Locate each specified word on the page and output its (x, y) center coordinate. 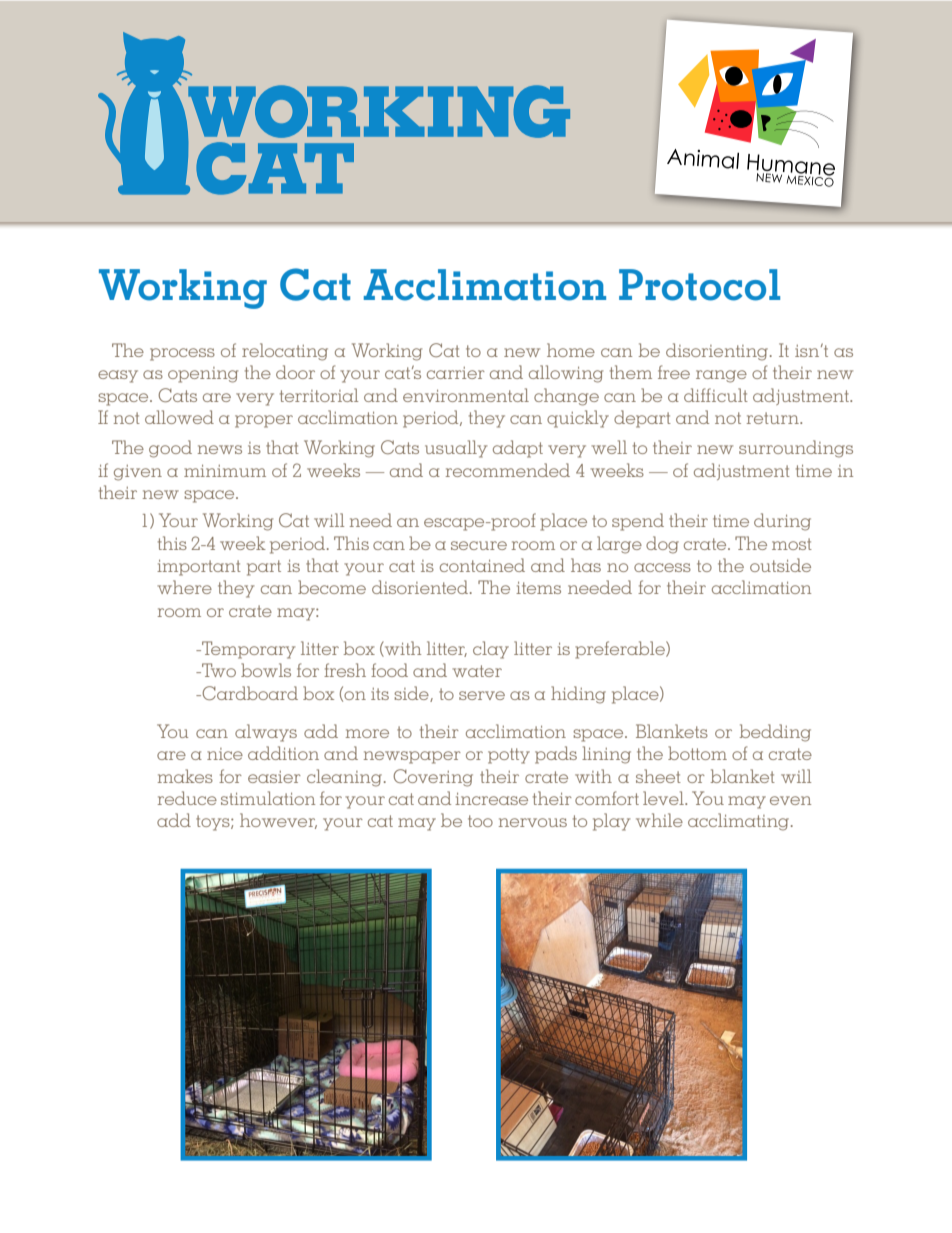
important (199, 568)
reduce (187, 798)
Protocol (699, 285)
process (182, 354)
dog (662, 545)
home (571, 350)
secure (479, 545)
